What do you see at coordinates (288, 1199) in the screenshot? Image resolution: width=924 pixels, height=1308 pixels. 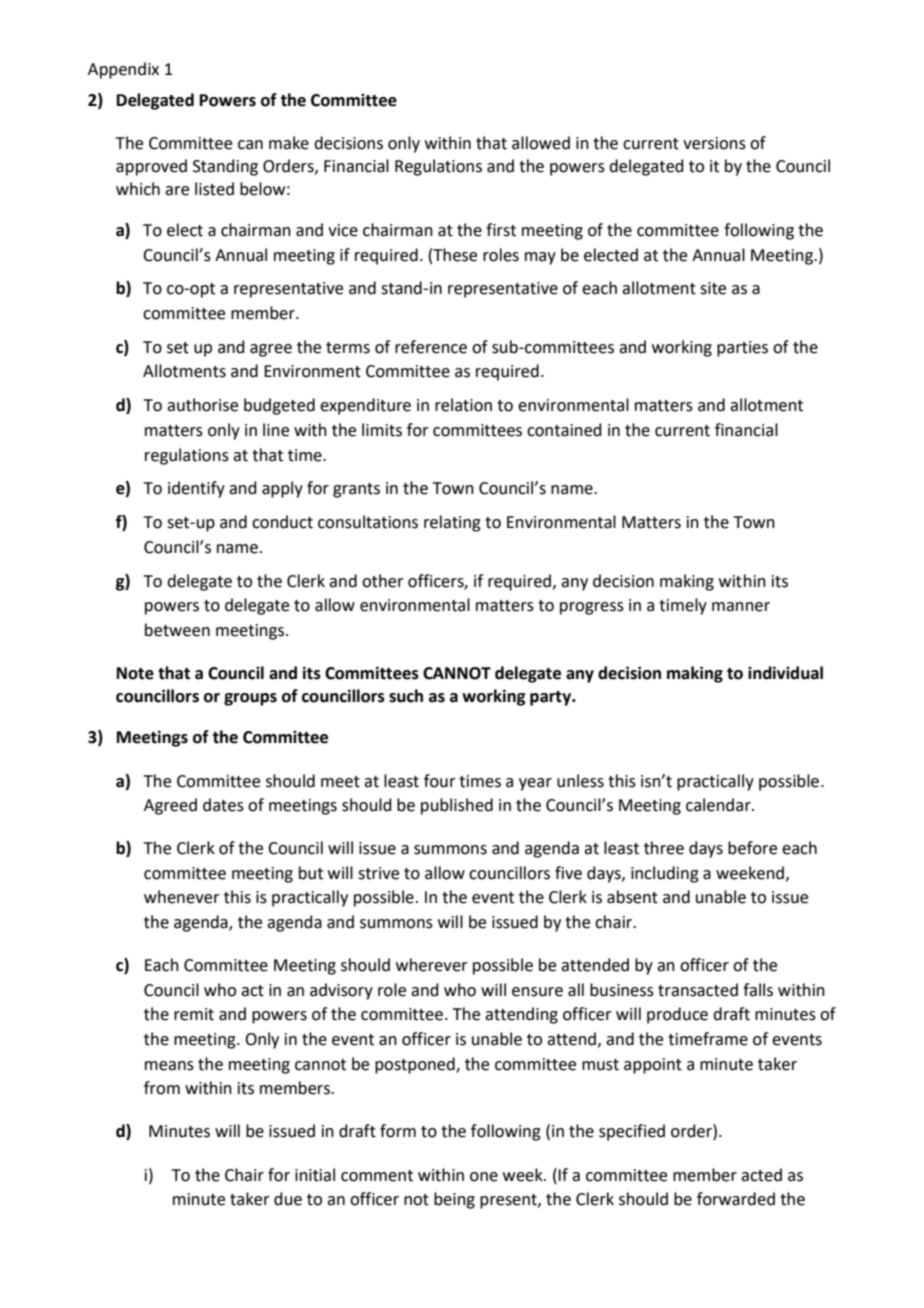 I see `due` at bounding box center [288, 1199].
